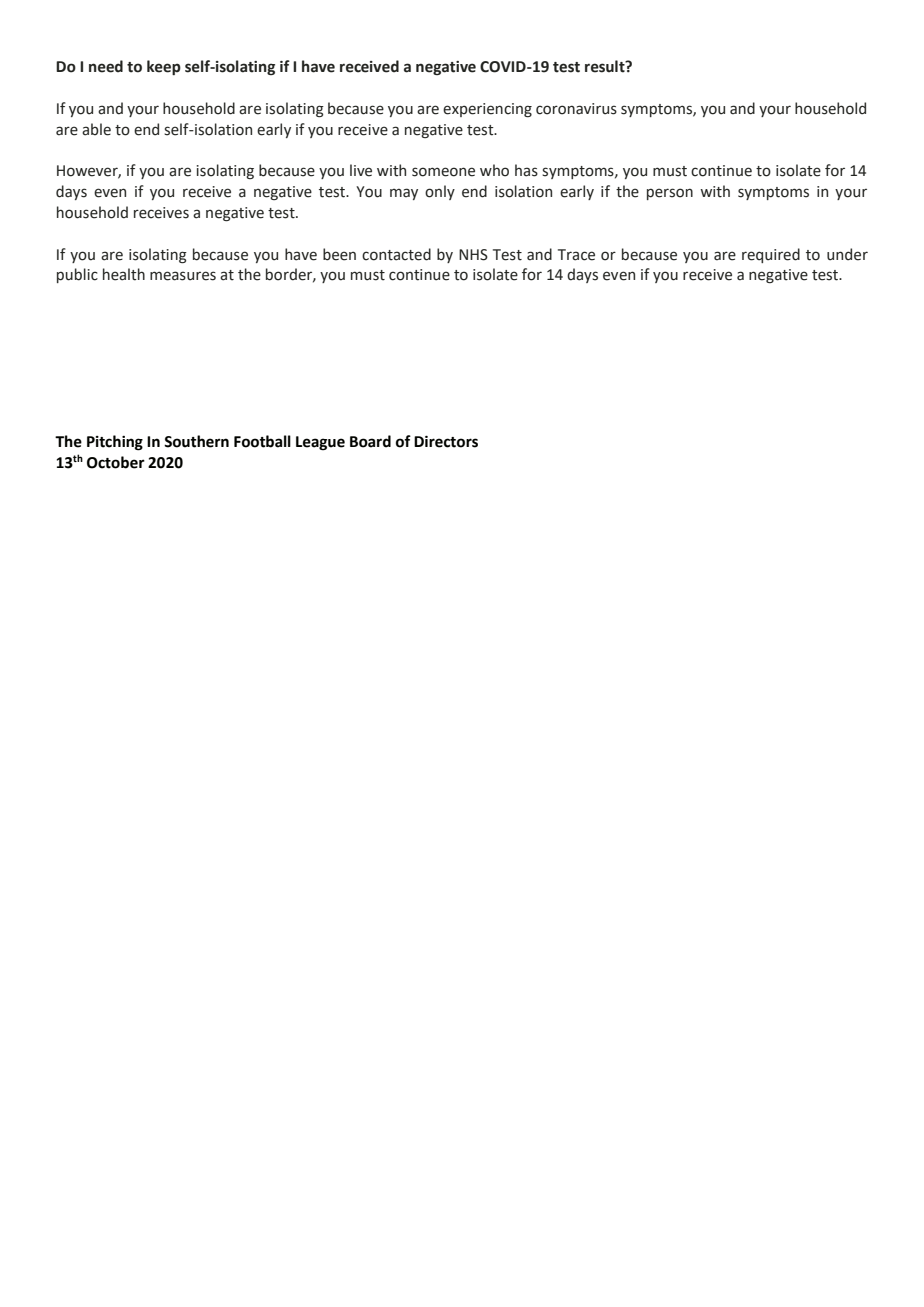  What do you see at coordinates (443, 172) in the screenshot?
I see `someone` at bounding box center [443, 172].
